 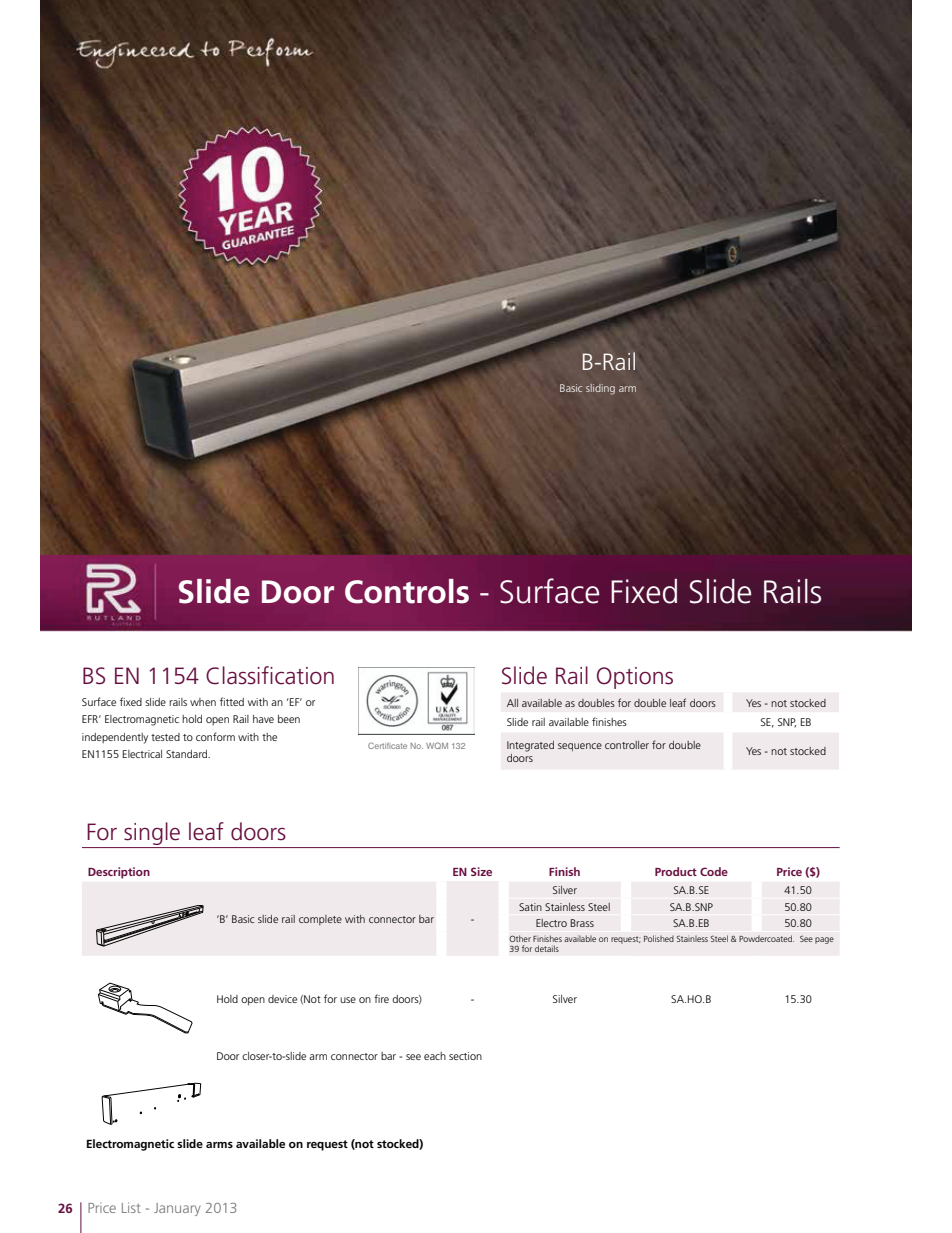 What do you see at coordinates (465, 1056) in the screenshot?
I see `section` at bounding box center [465, 1056].
